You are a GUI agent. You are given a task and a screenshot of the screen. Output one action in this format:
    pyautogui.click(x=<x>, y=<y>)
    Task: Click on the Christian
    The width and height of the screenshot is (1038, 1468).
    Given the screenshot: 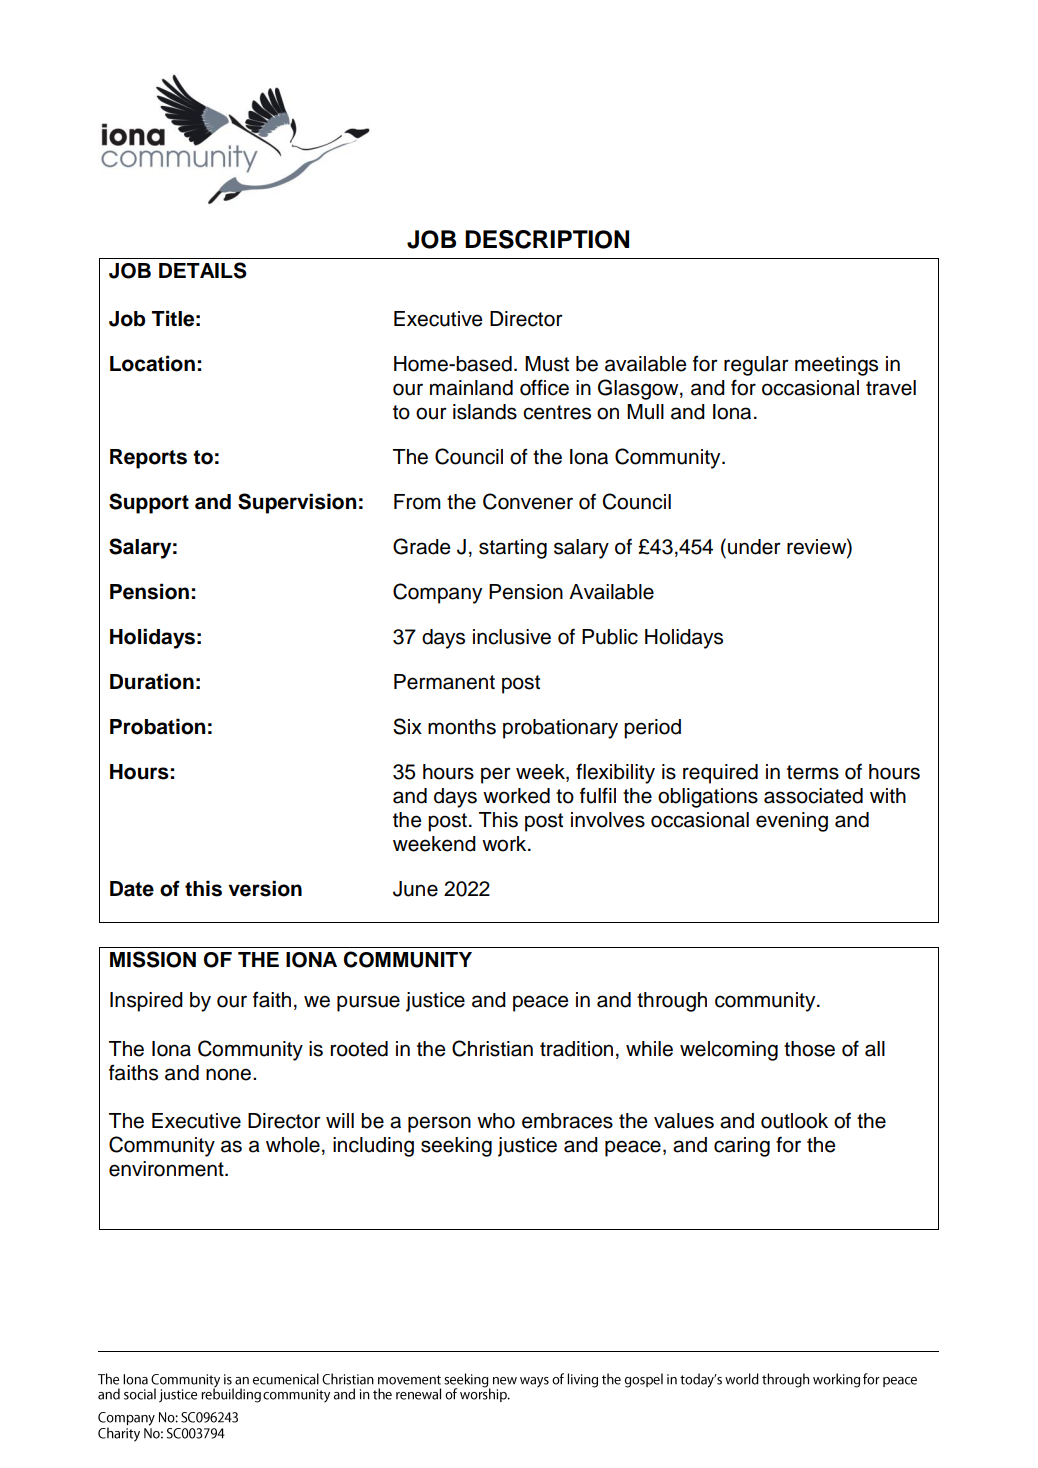 What is the action you would take?
    pyautogui.click(x=492, y=1048)
